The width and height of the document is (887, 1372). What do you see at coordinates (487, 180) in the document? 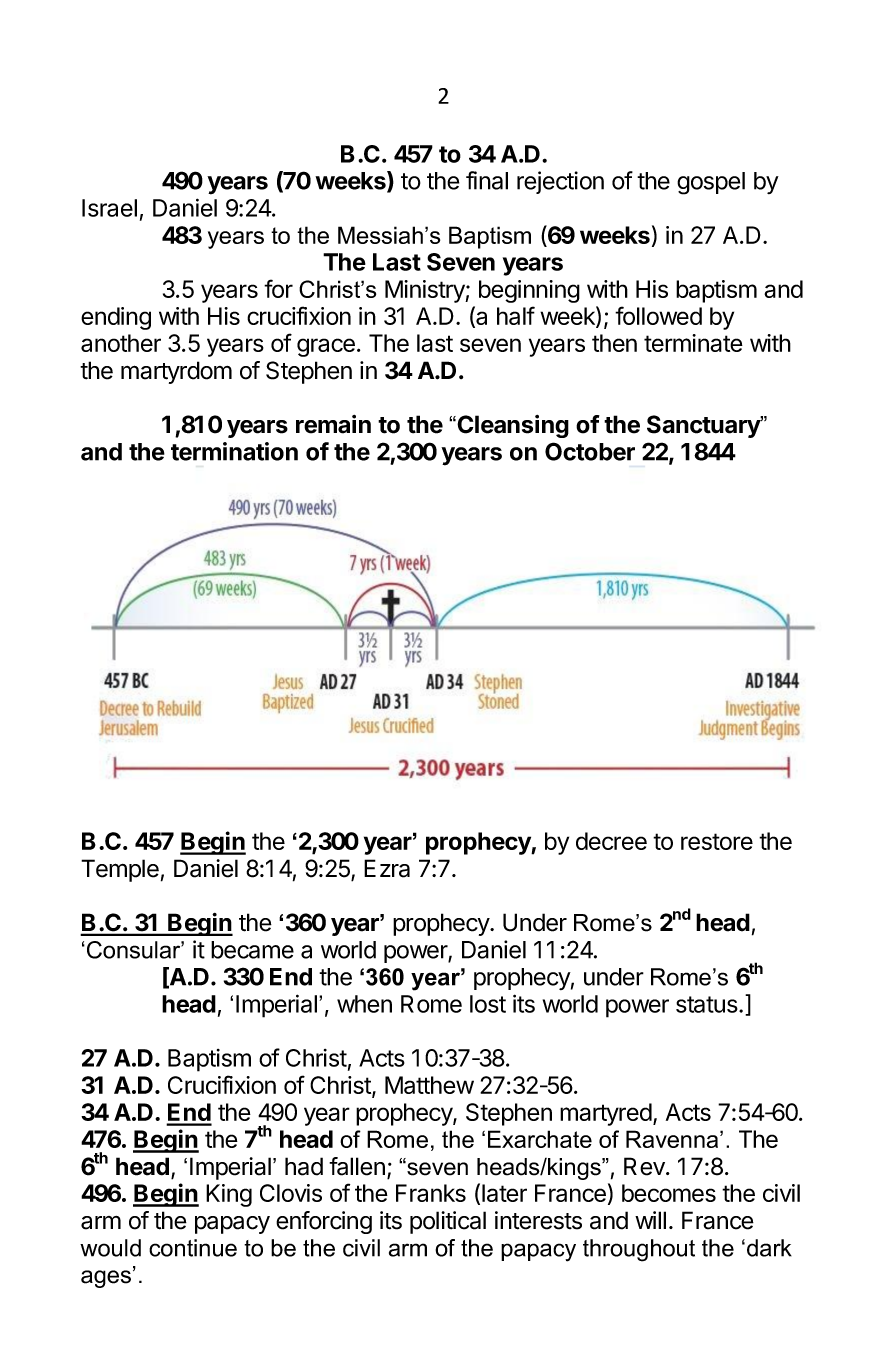
I see `final` at bounding box center [487, 180].
